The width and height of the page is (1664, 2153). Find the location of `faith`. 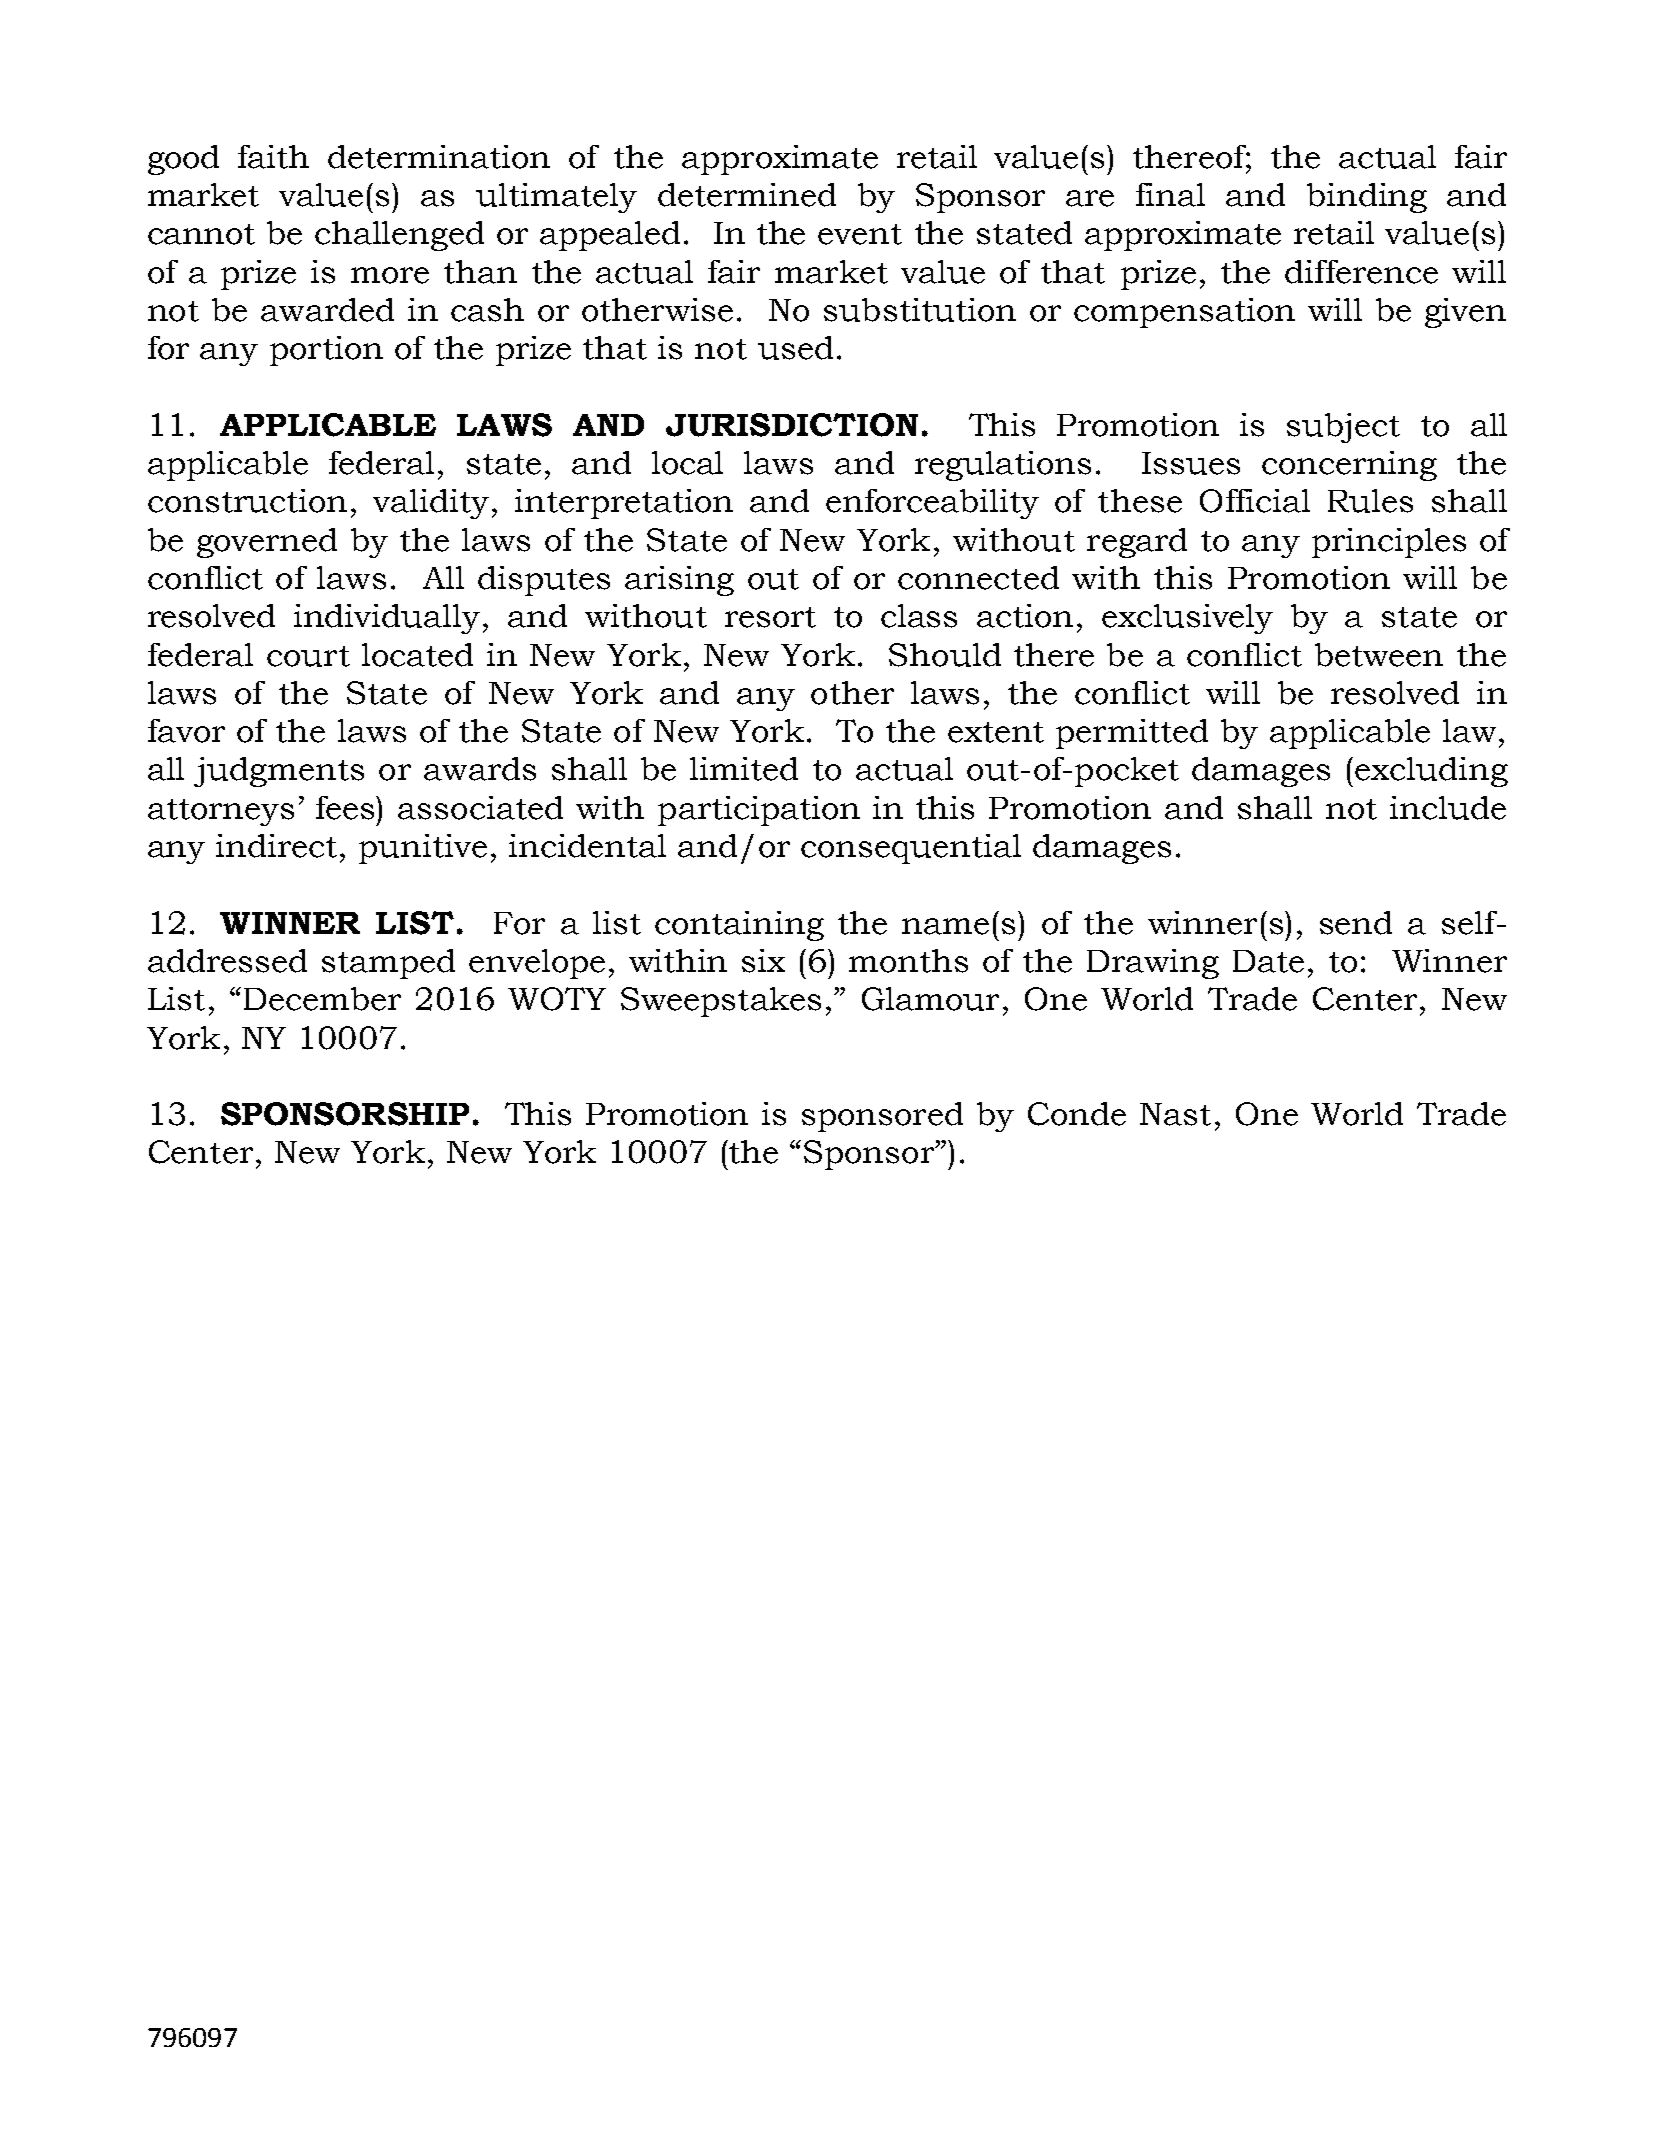

faith is located at coordinates (273, 157).
